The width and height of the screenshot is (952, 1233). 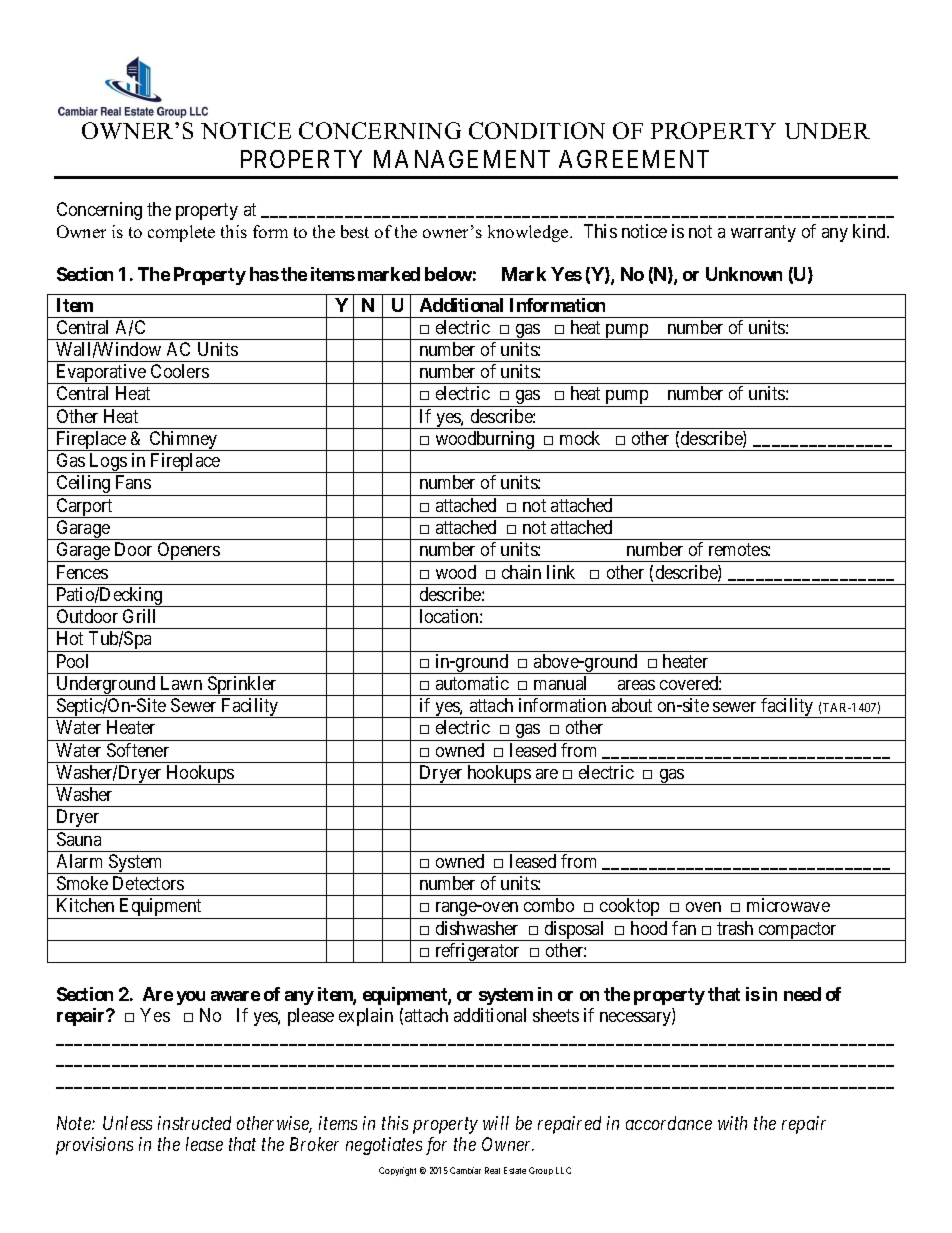 What do you see at coordinates (181, 233) in the screenshot?
I see `complete` at bounding box center [181, 233].
